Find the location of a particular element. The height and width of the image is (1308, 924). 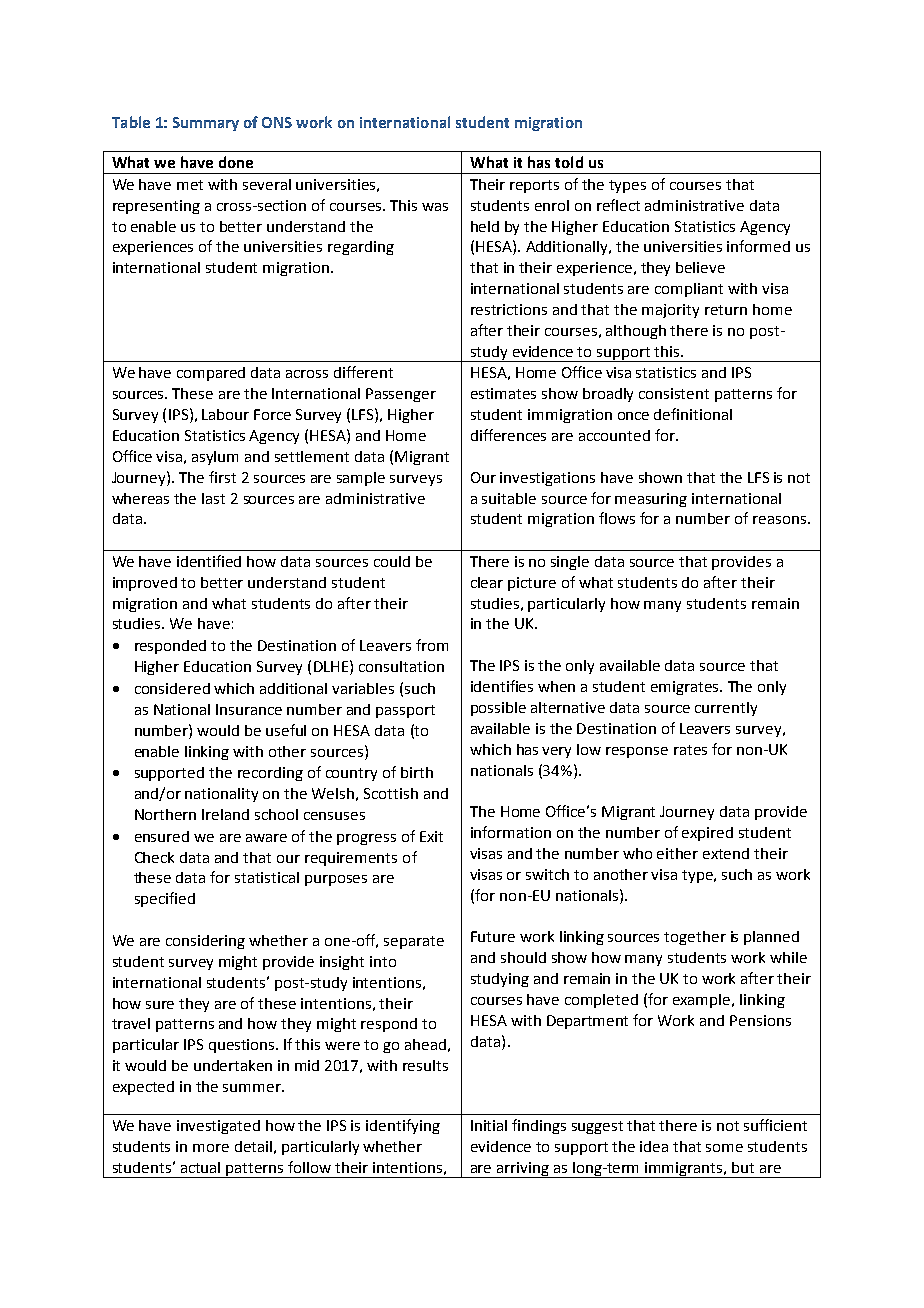

was is located at coordinates (435, 207).
